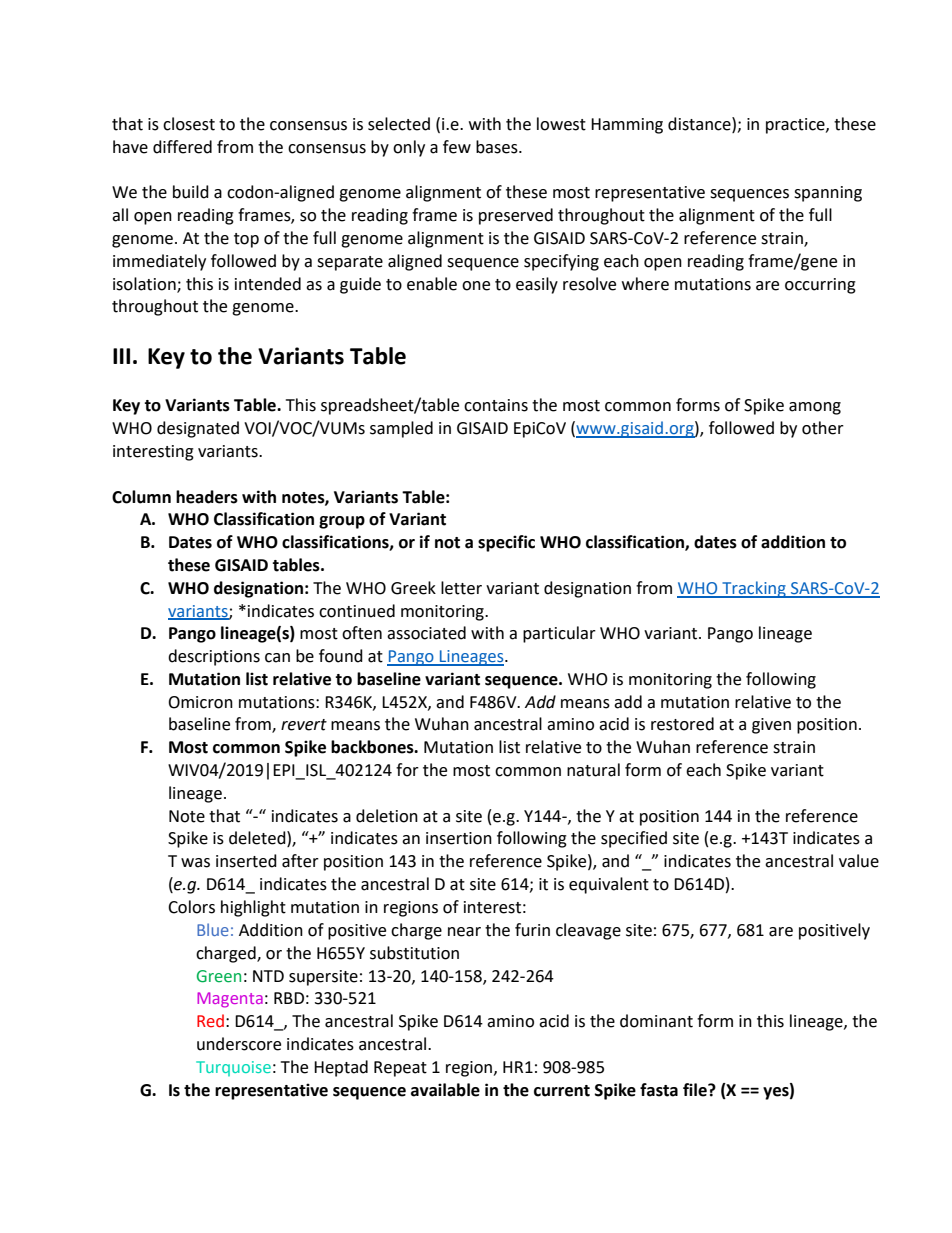 The image size is (952, 1233). I want to click on underscore, so click(239, 1044).
